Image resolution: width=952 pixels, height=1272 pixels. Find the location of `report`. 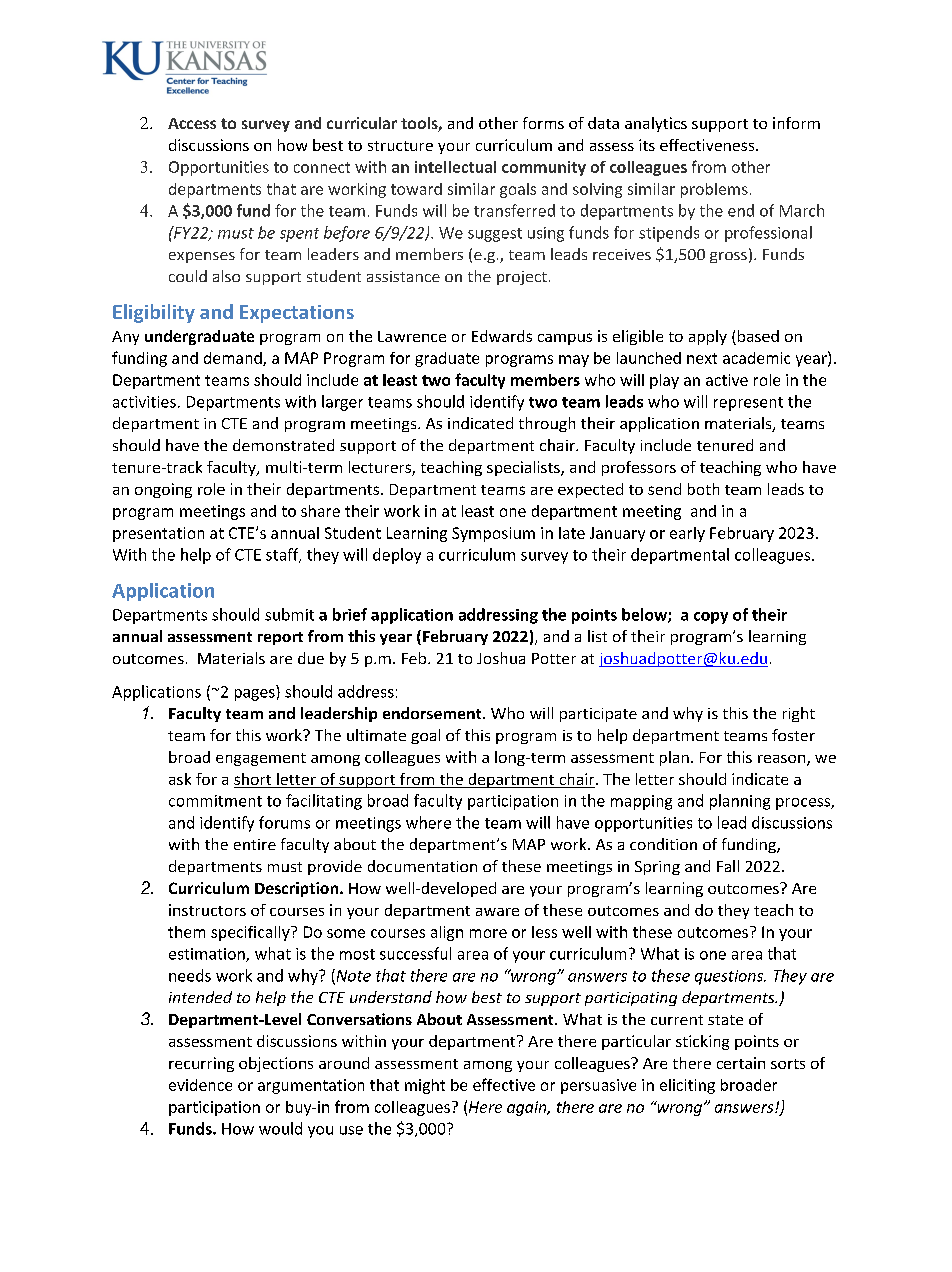

report is located at coordinates (280, 638).
